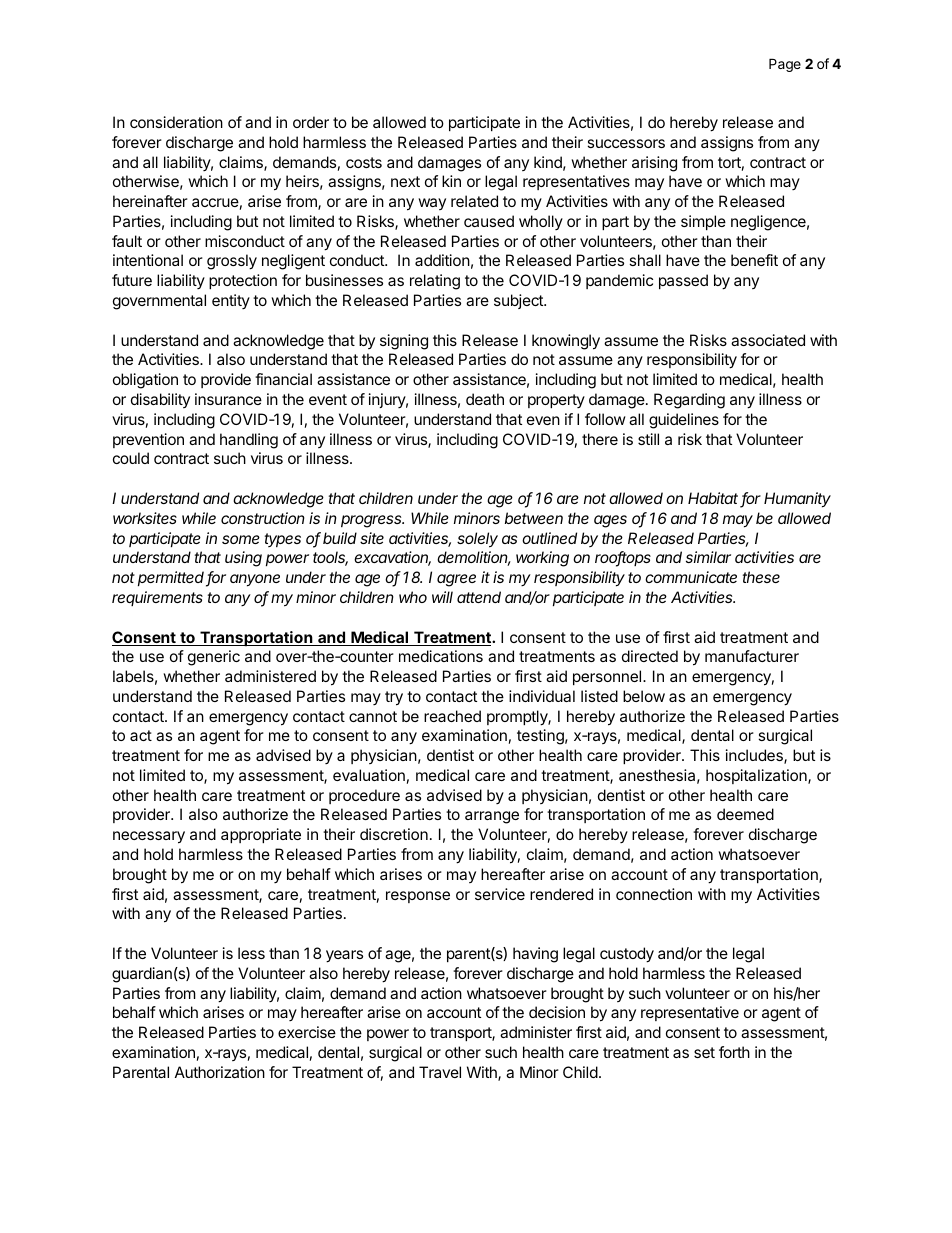 The width and height of the page is (952, 1233). Describe the element at coordinates (440, 1072) in the page. I see `Travel` at that location.
